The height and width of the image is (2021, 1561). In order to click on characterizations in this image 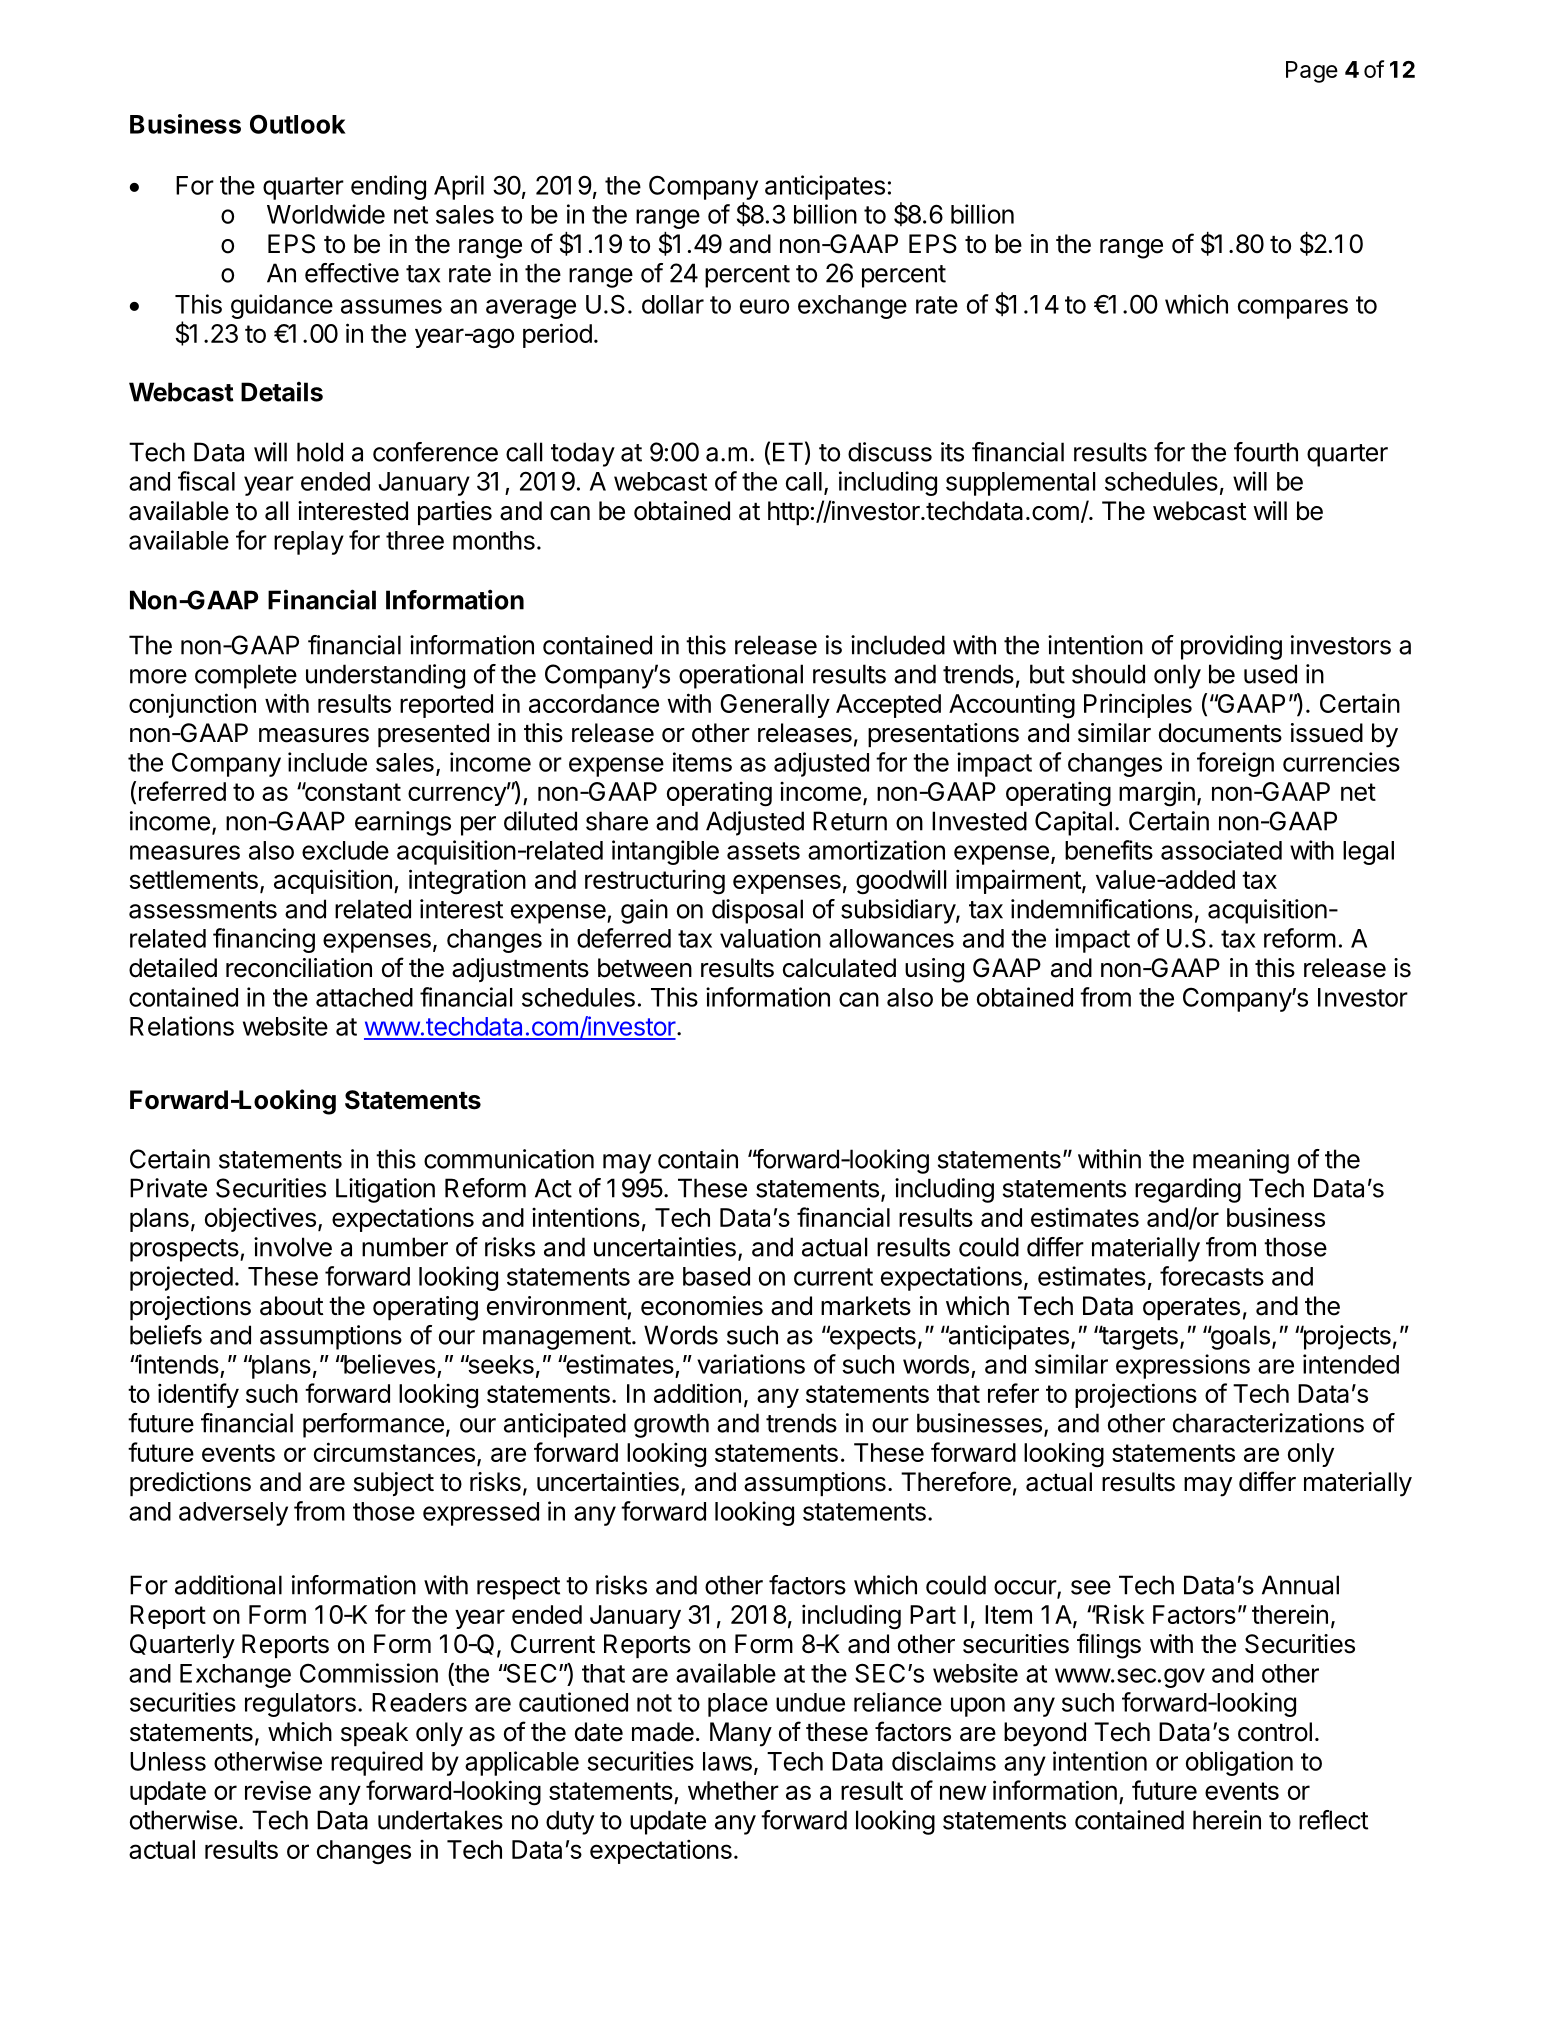, I will do `click(1268, 1423)`.
